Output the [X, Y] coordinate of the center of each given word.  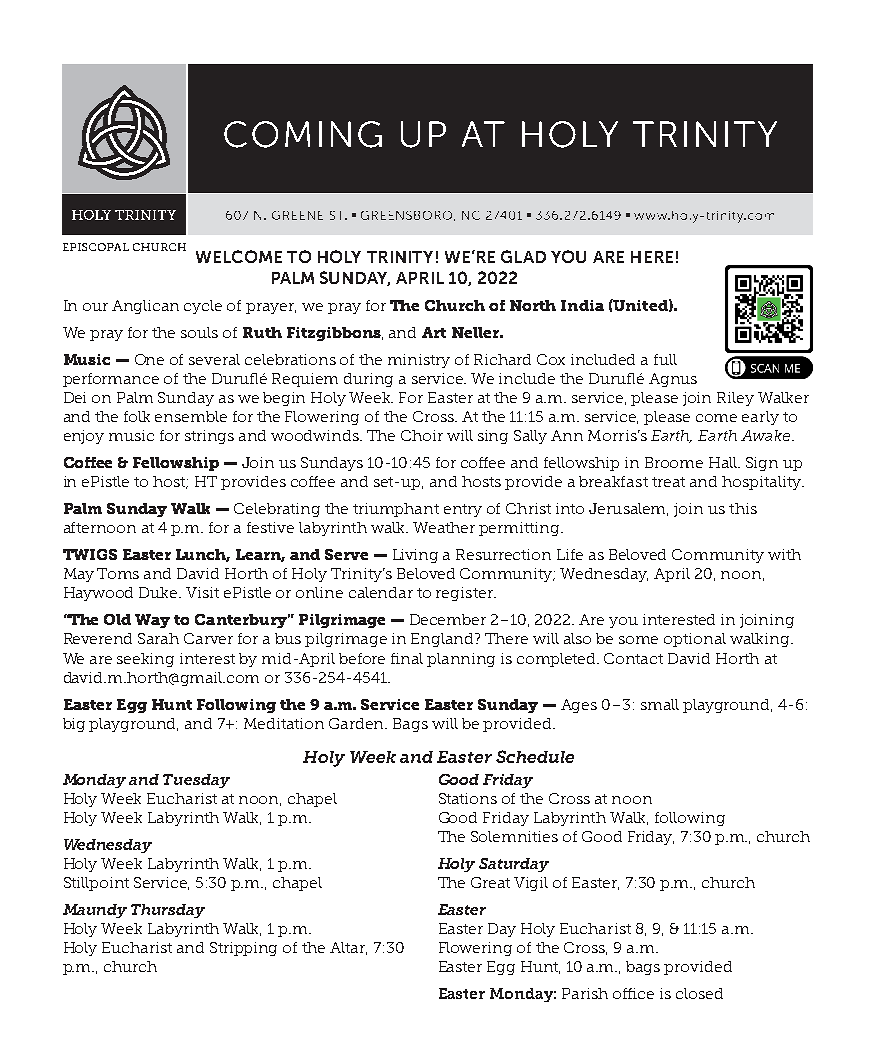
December [448, 619]
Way [152, 621]
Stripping [243, 949]
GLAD [523, 256]
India [582, 305]
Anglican [145, 307]
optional [695, 640]
